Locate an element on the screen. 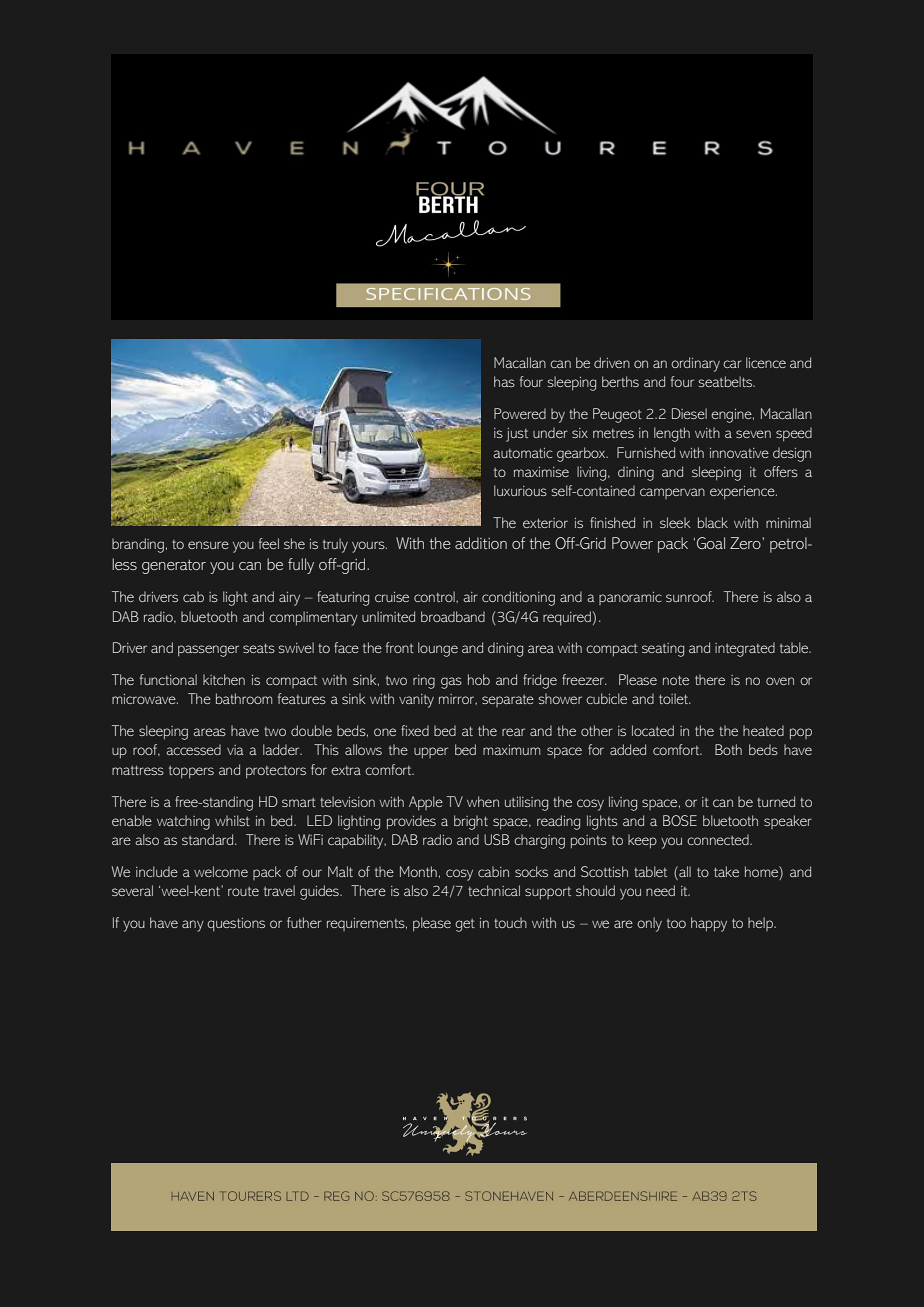  seatbelts is located at coordinates (726, 381).
